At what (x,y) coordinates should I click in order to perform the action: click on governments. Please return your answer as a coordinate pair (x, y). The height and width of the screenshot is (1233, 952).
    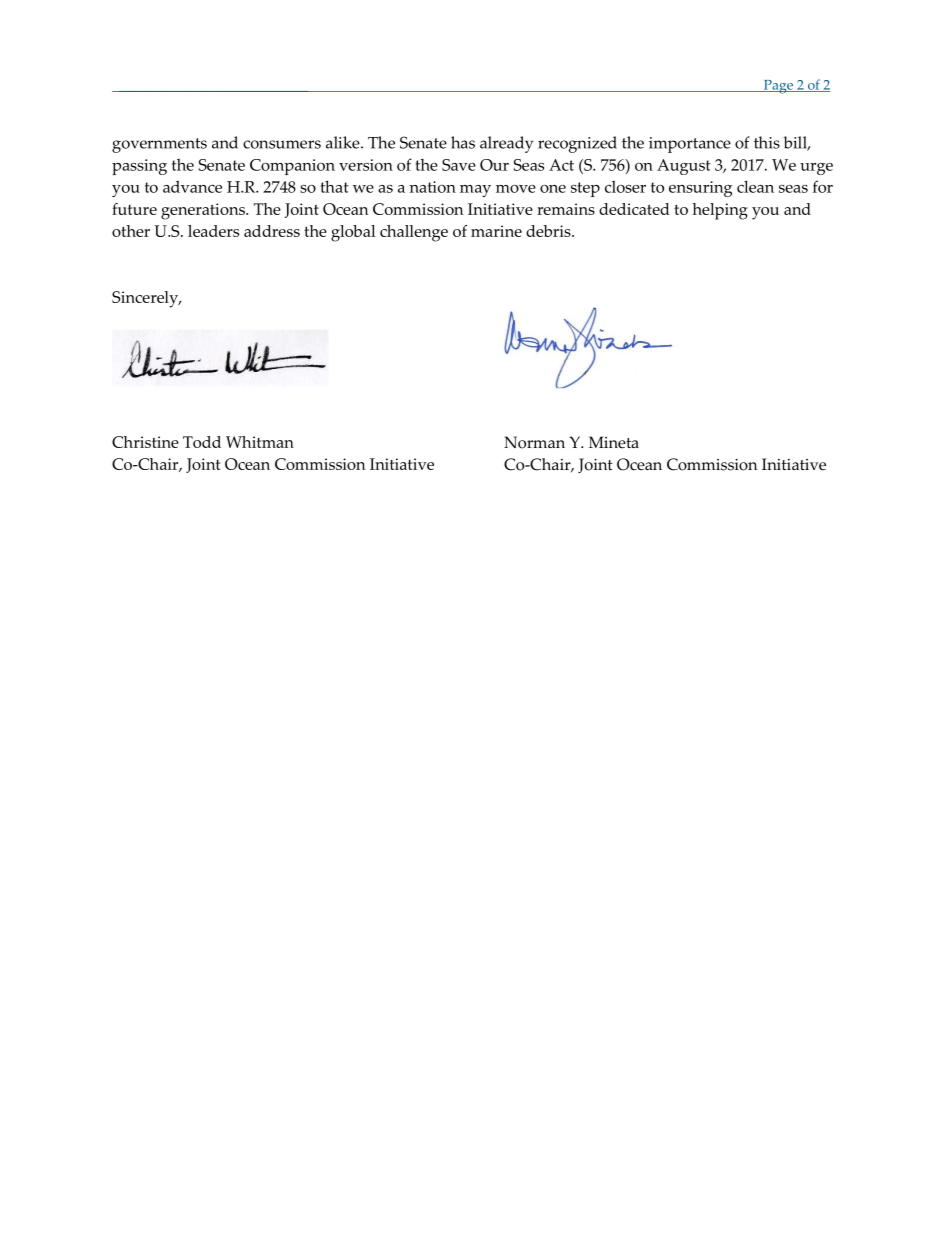
    Looking at the image, I should click on (159, 145).
